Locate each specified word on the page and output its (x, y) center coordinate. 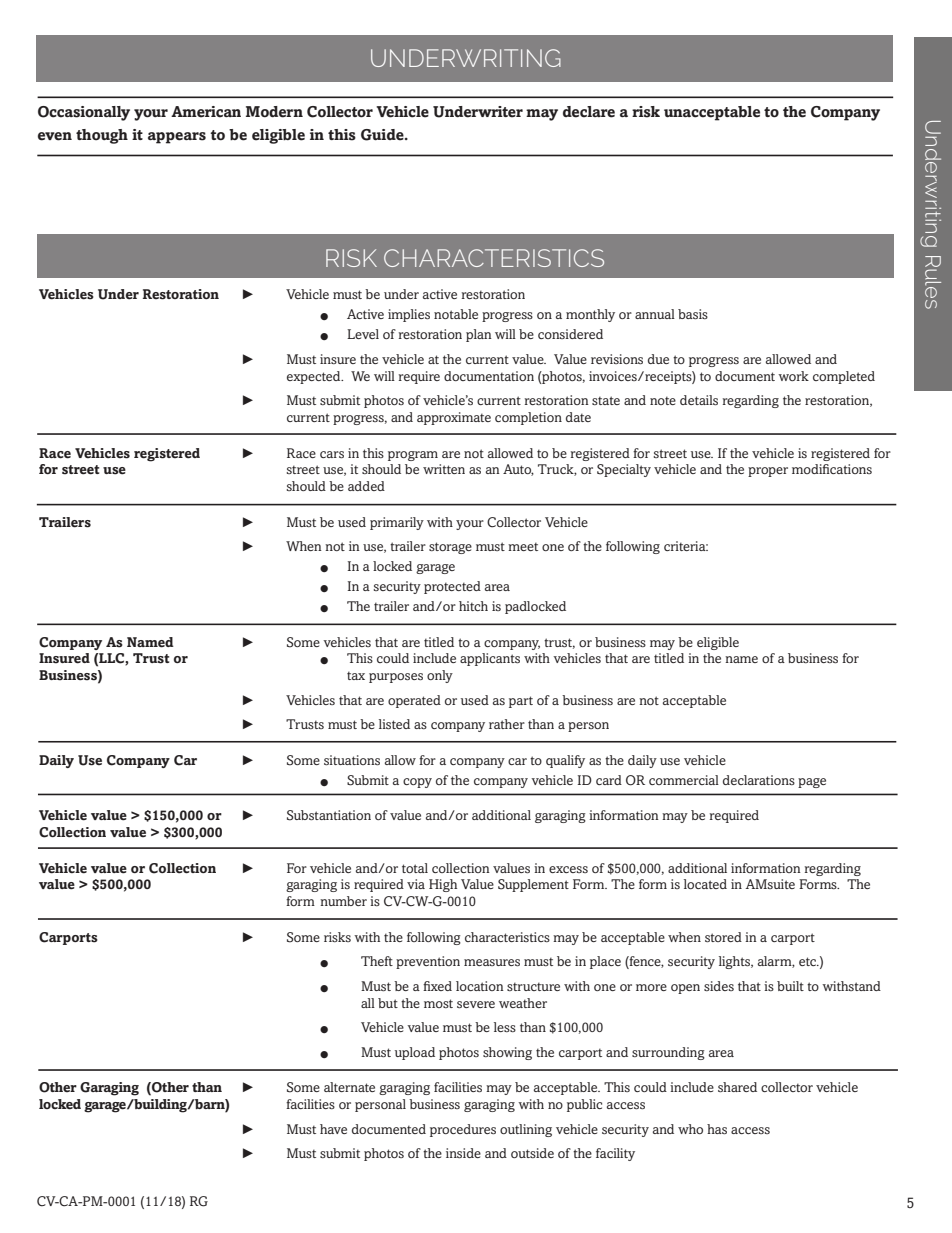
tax (356, 675)
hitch (473, 606)
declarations (759, 780)
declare (589, 112)
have (333, 1129)
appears (177, 138)
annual (655, 314)
